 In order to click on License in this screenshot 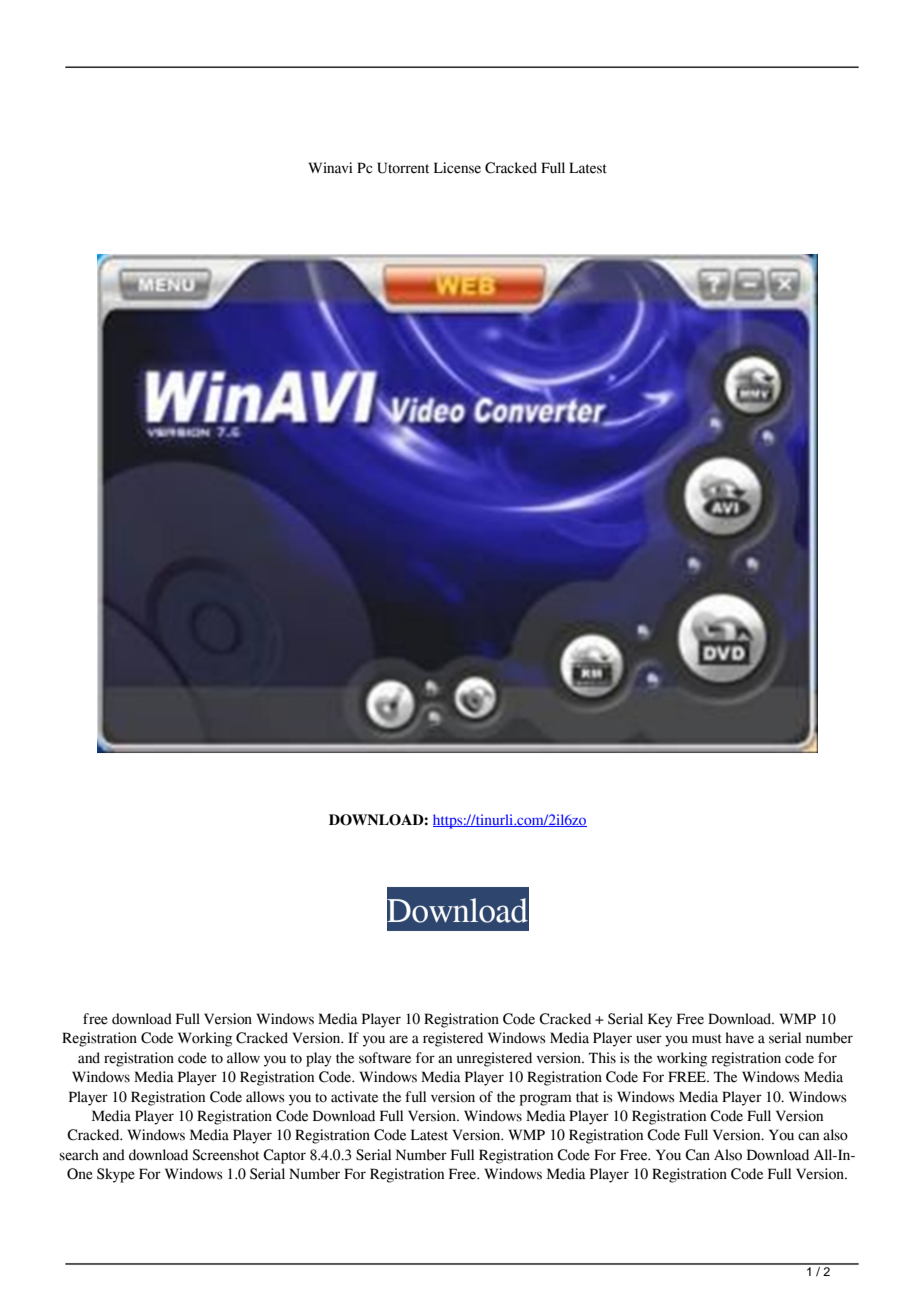, I will do `click(457, 168)`.
